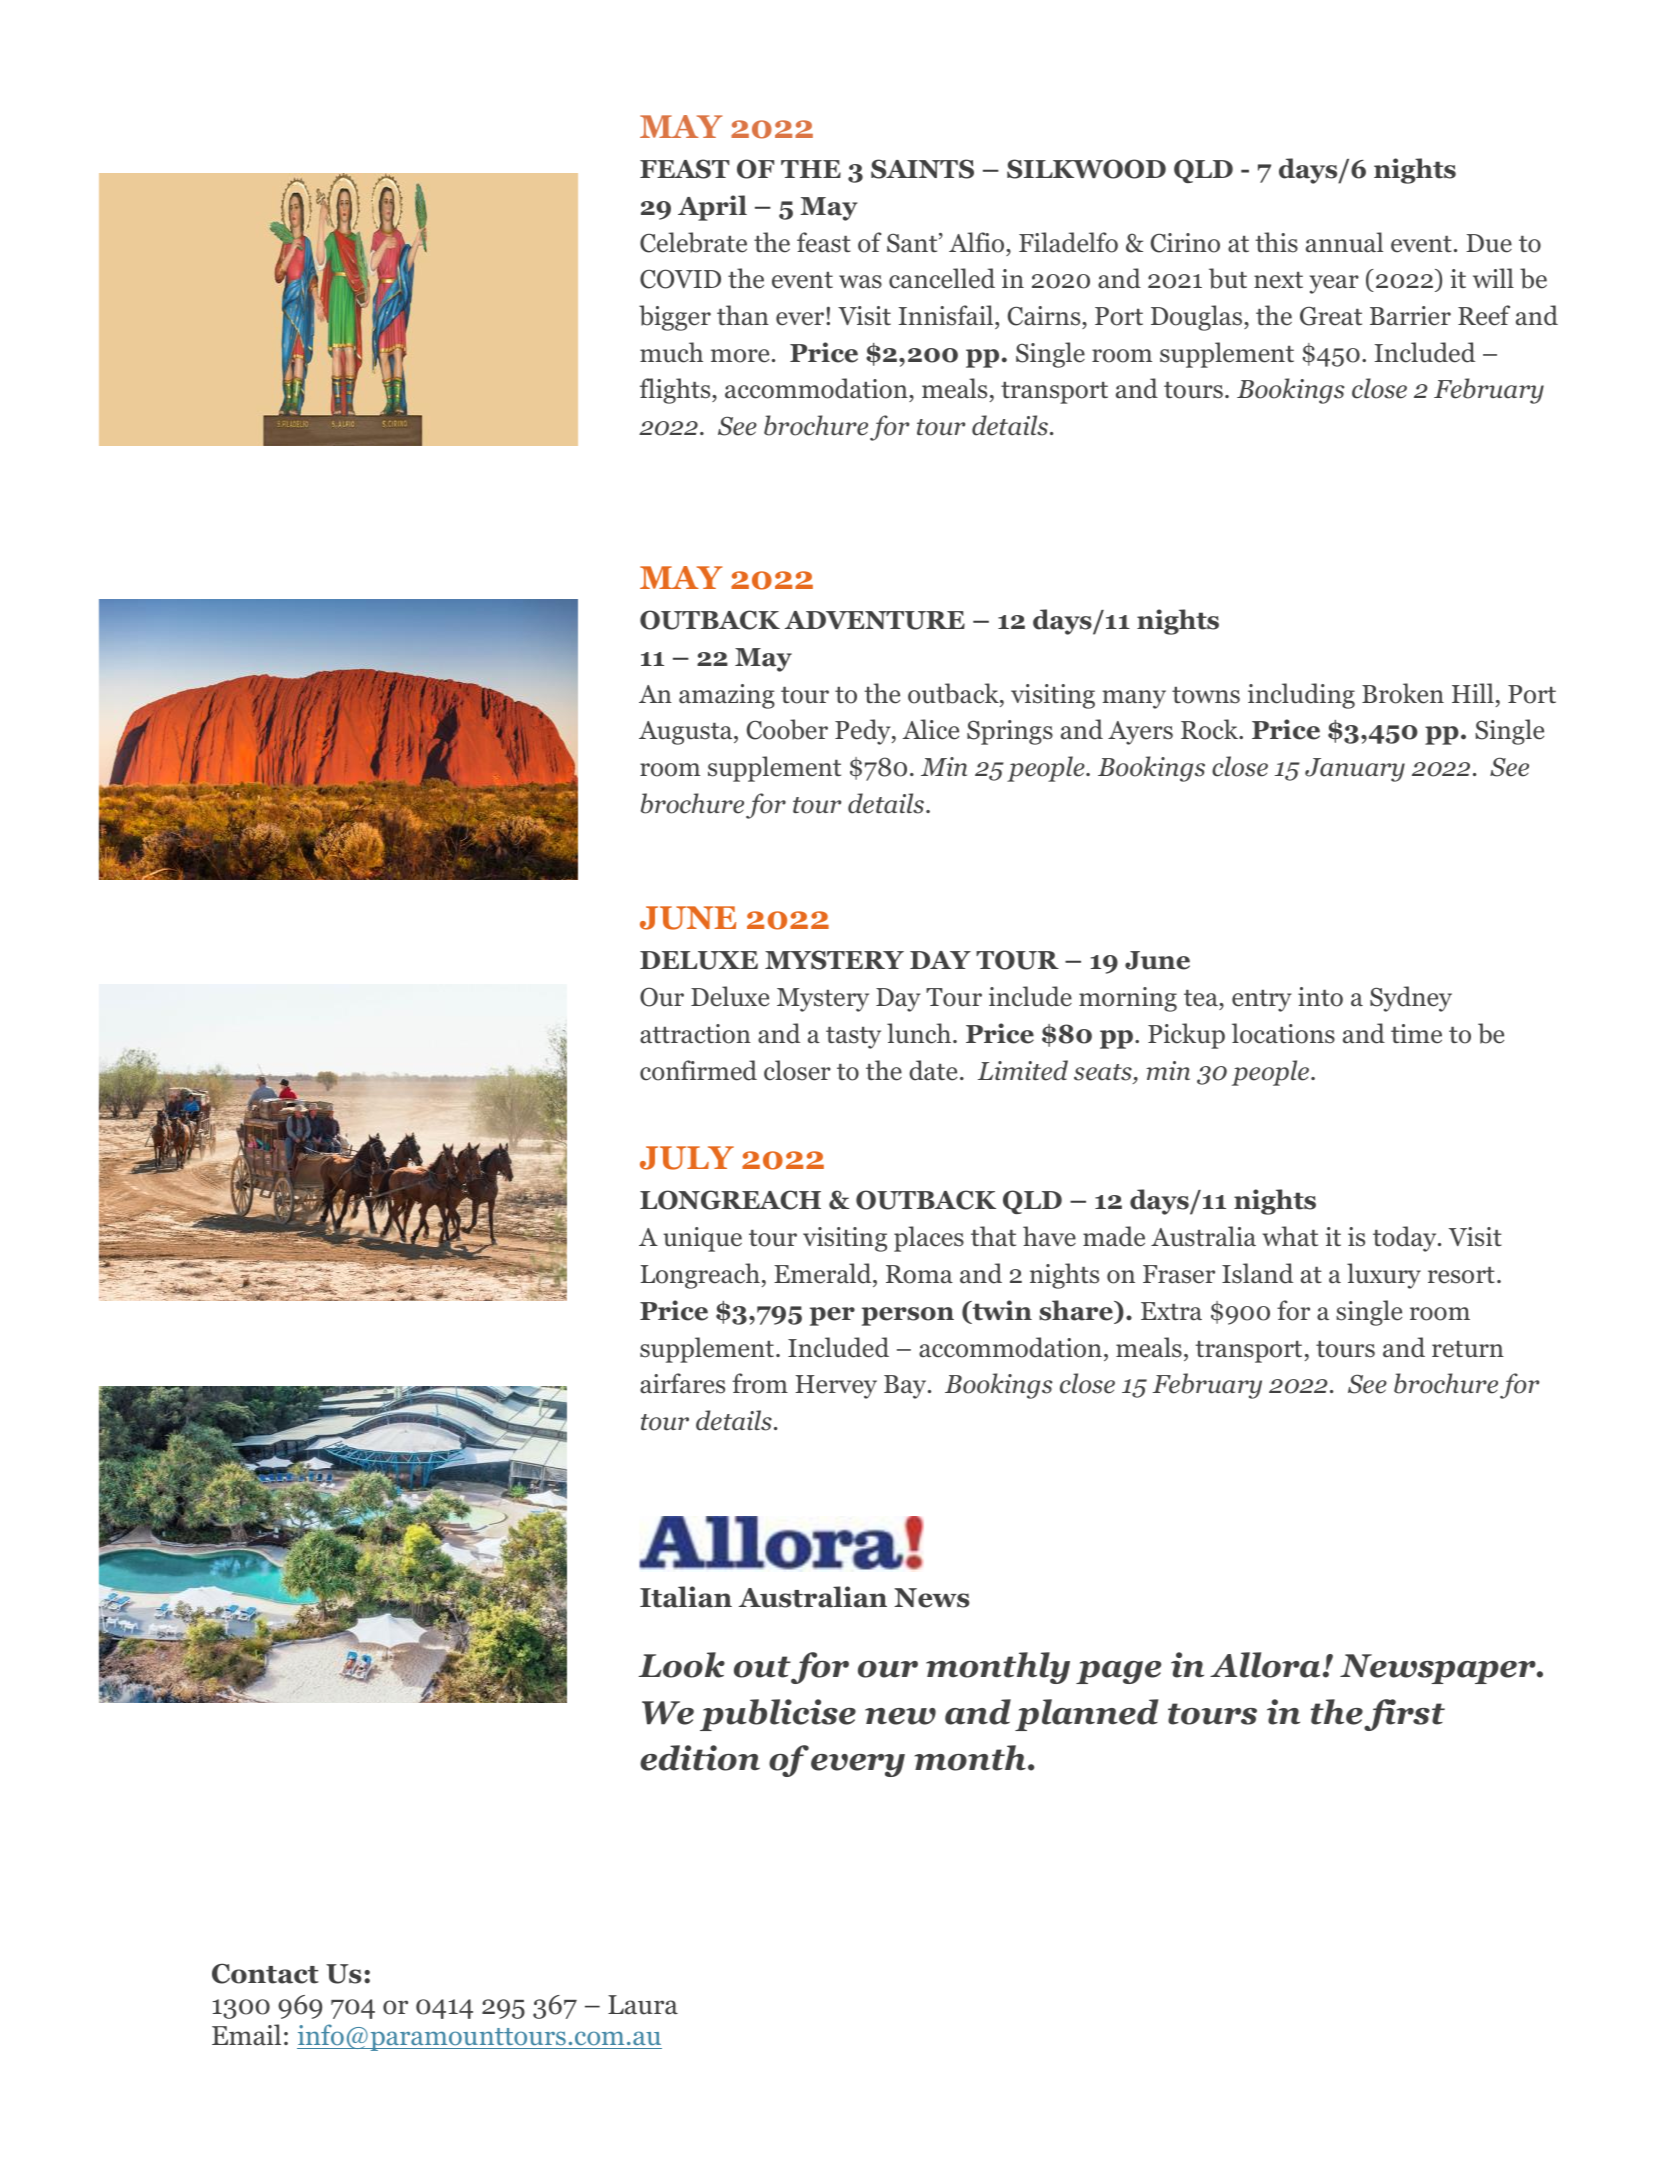 The height and width of the image is (2158, 1668). What do you see at coordinates (931, 729) in the image?
I see `Alice` at bounding box center [931, 729].
